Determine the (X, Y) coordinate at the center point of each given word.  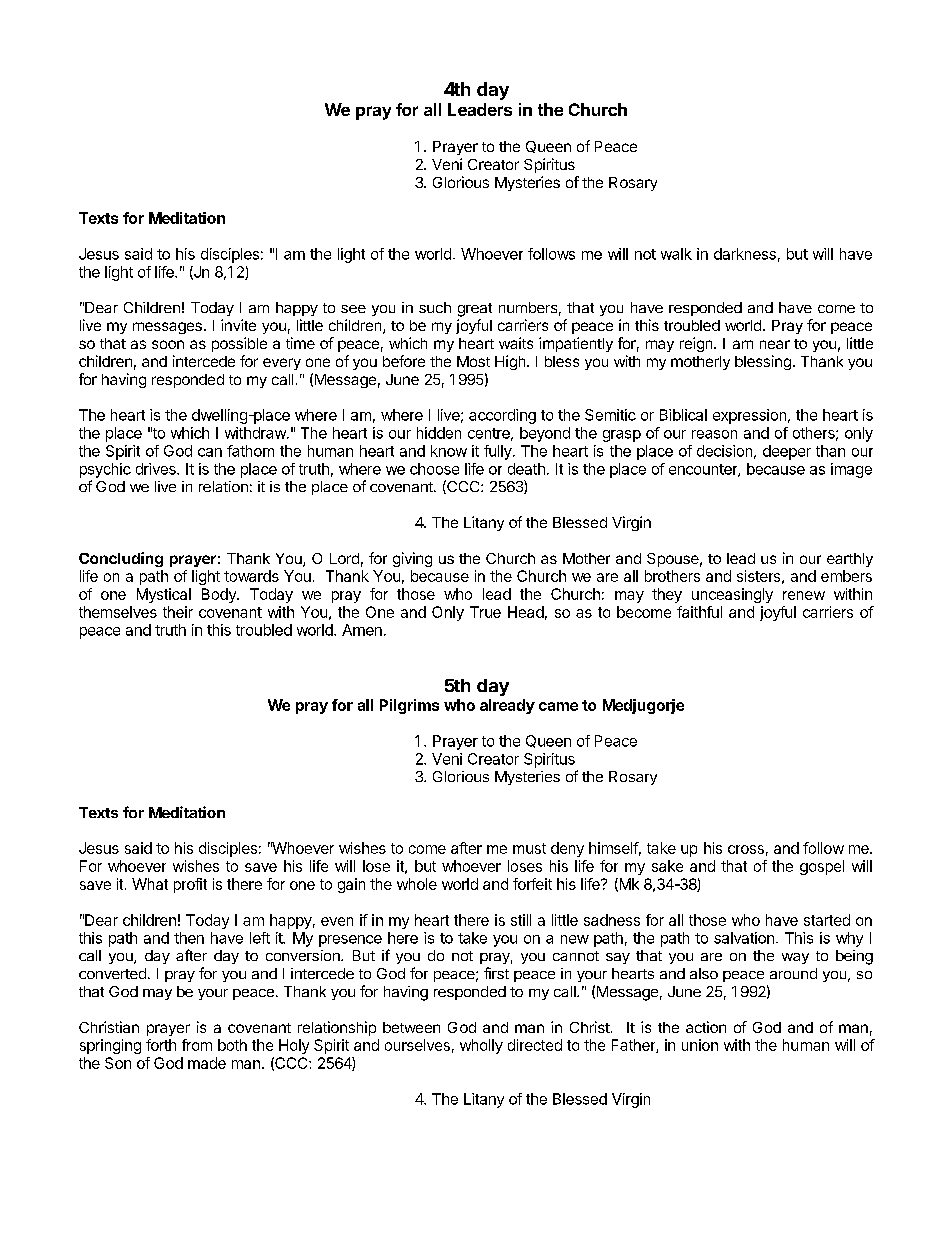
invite (238, 325)
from (197, 1045)
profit (190, 885)
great (475, 310)
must (529, 848)
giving (412, 559)
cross (746, 849)
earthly (850, 560)
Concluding (121, 559)
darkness (745, 254)
